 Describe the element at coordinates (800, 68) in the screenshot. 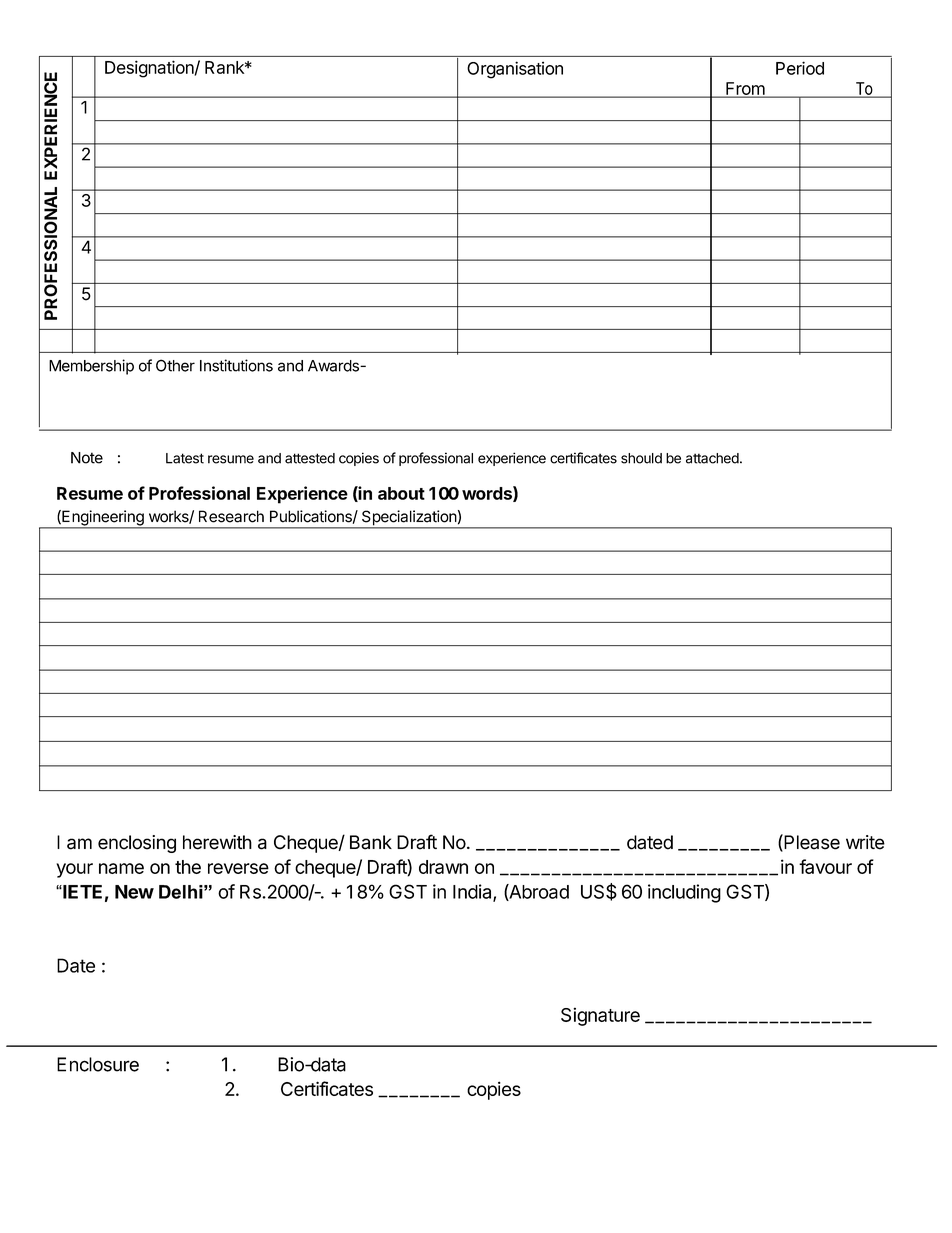

I see `Period` at that location.
